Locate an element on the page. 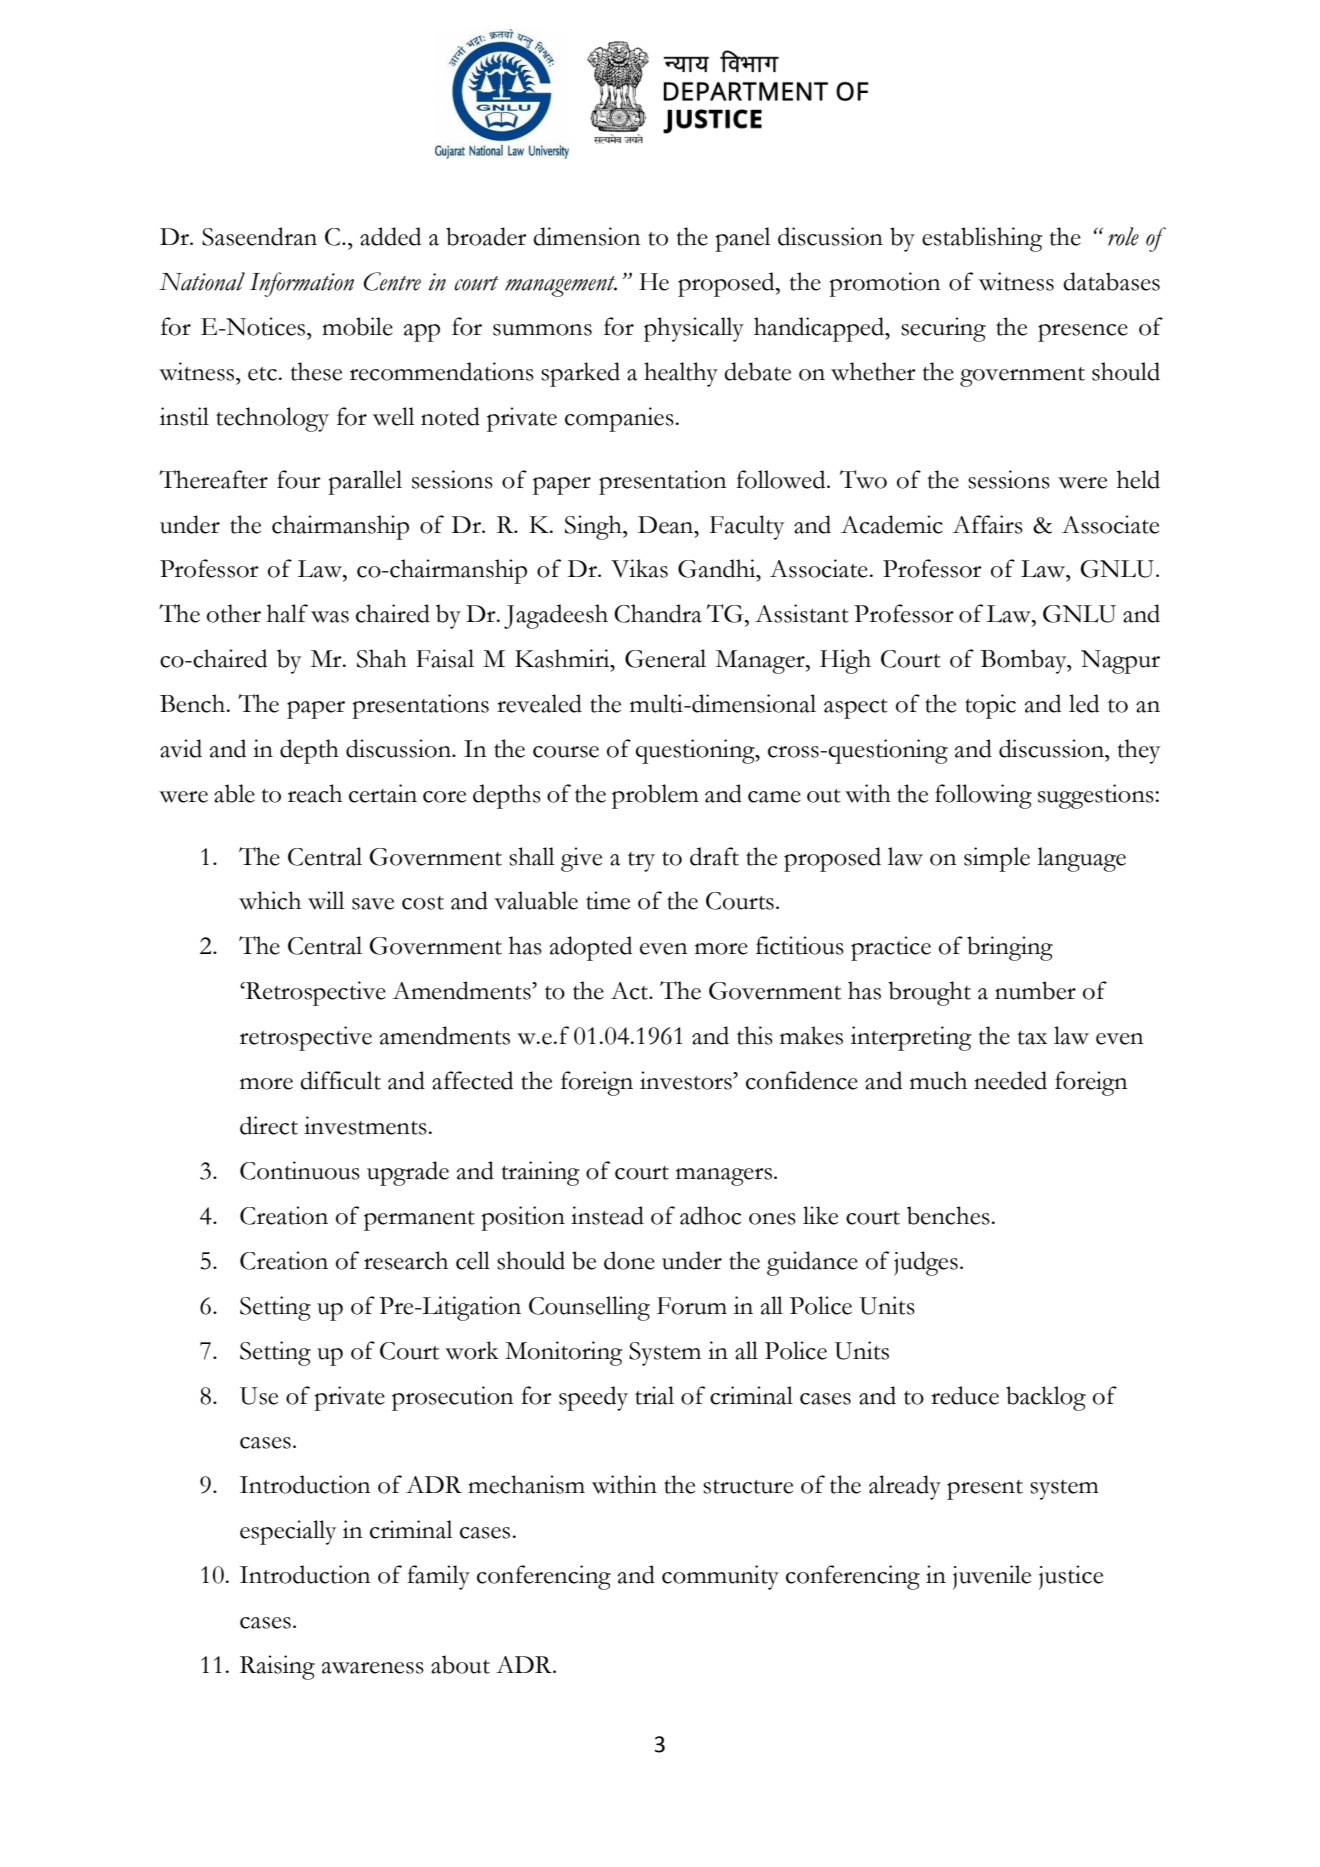  establishing is located at coordinates (982, 239).
